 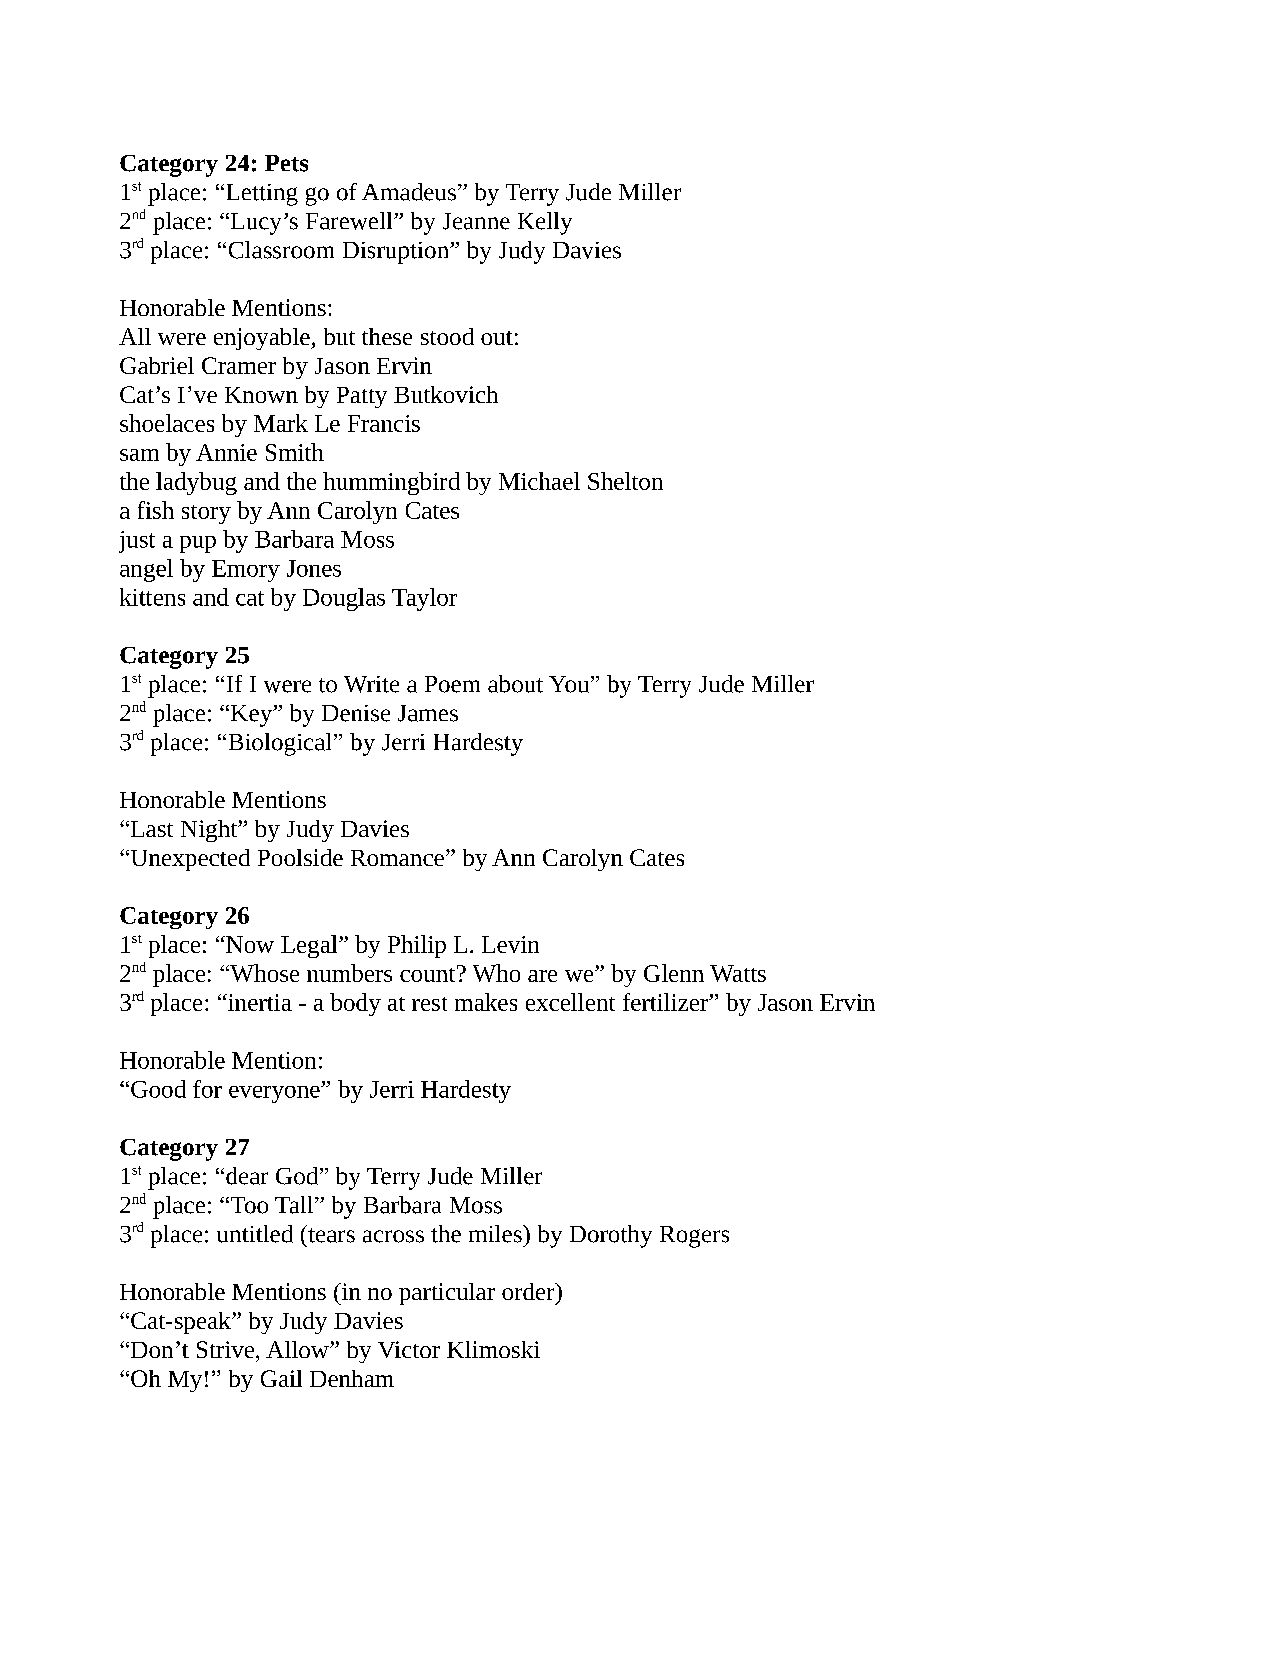 What do you see at coordinates (428, 713) in the screenshot?
I see `James` at bounding box center [428, 713].
